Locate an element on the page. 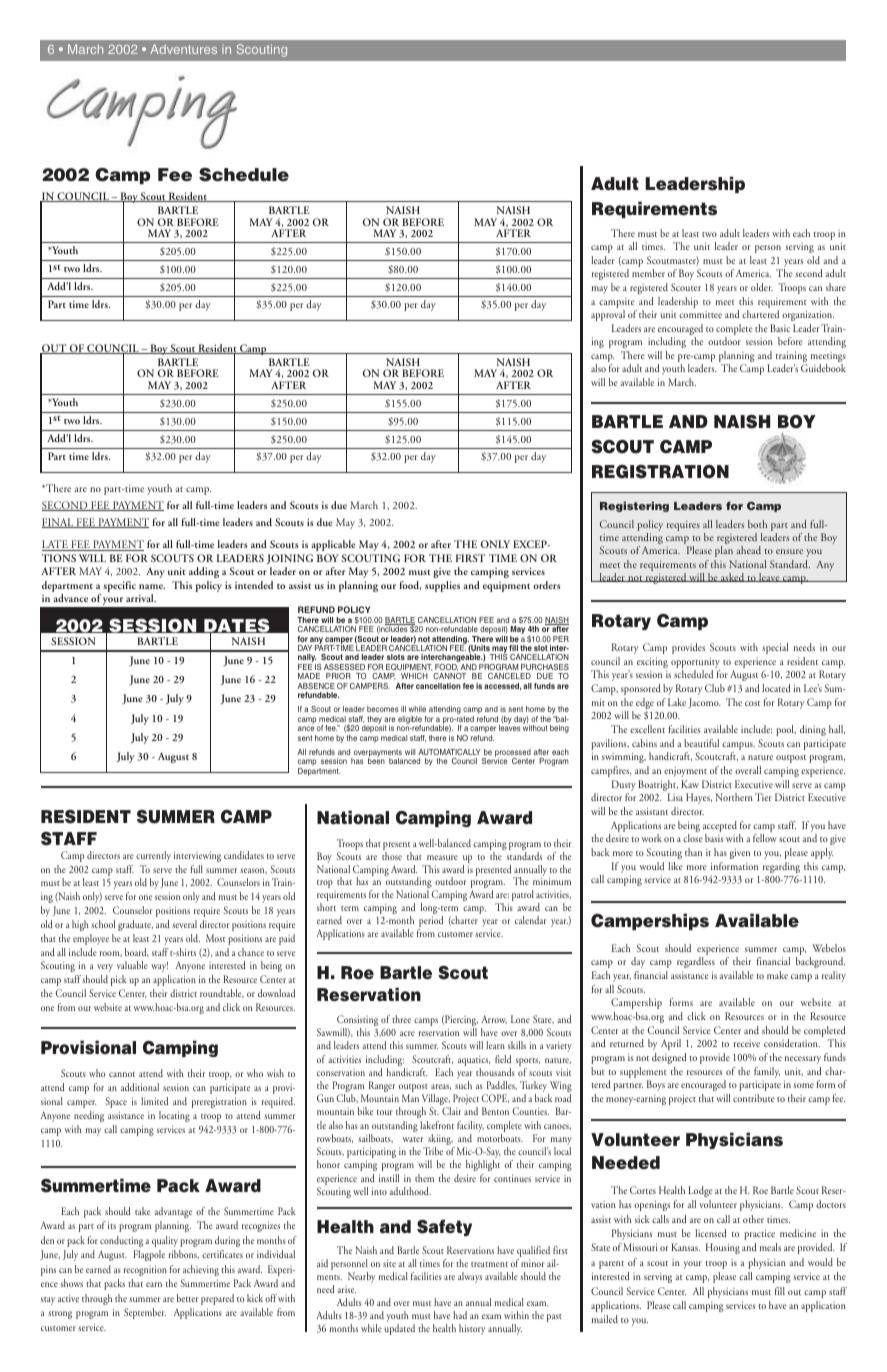 The image size is (887, 1372). FINAL is located at coordinates (58, 523).
